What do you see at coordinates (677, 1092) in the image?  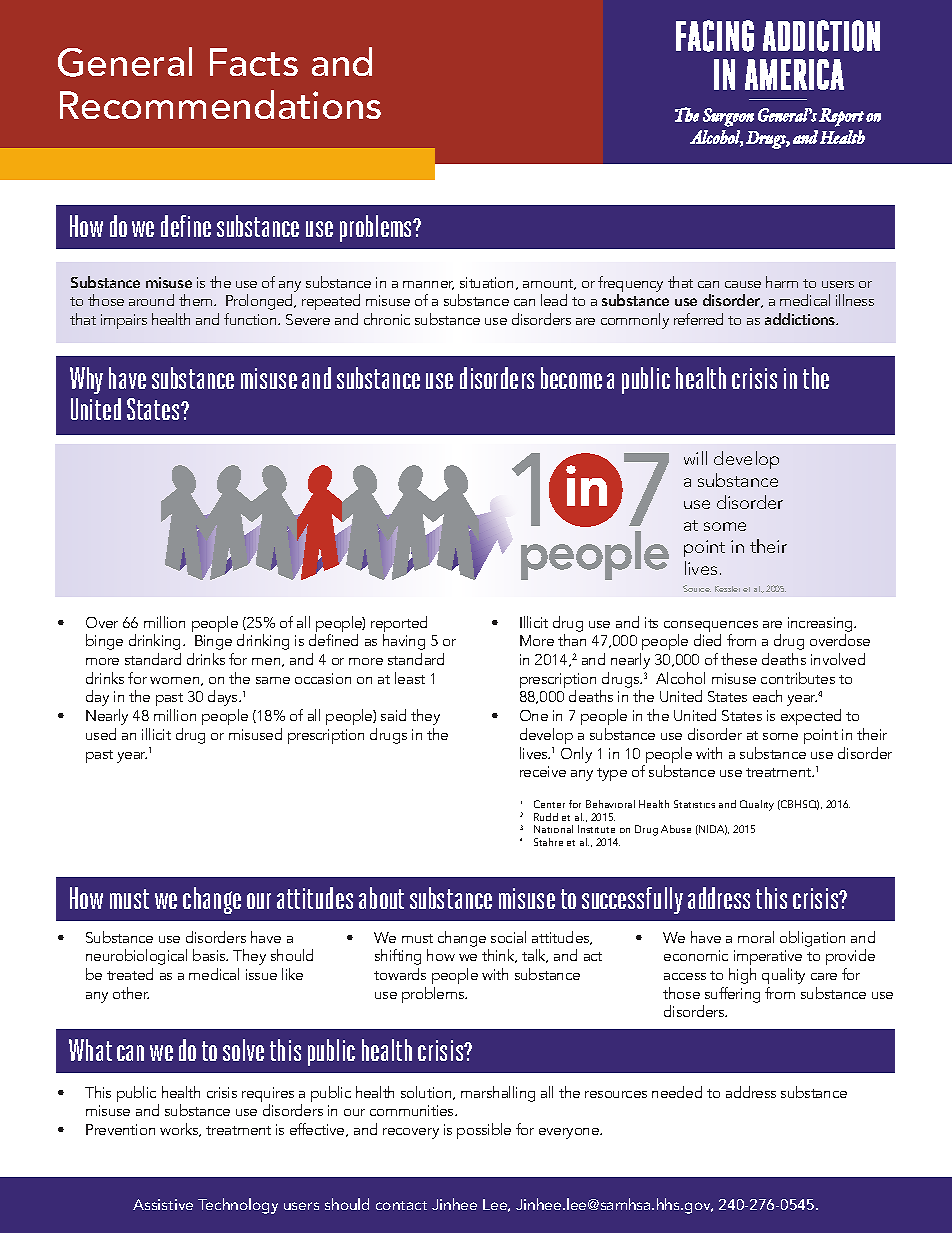 I see `needed` at bounding box center [677, 1092].
